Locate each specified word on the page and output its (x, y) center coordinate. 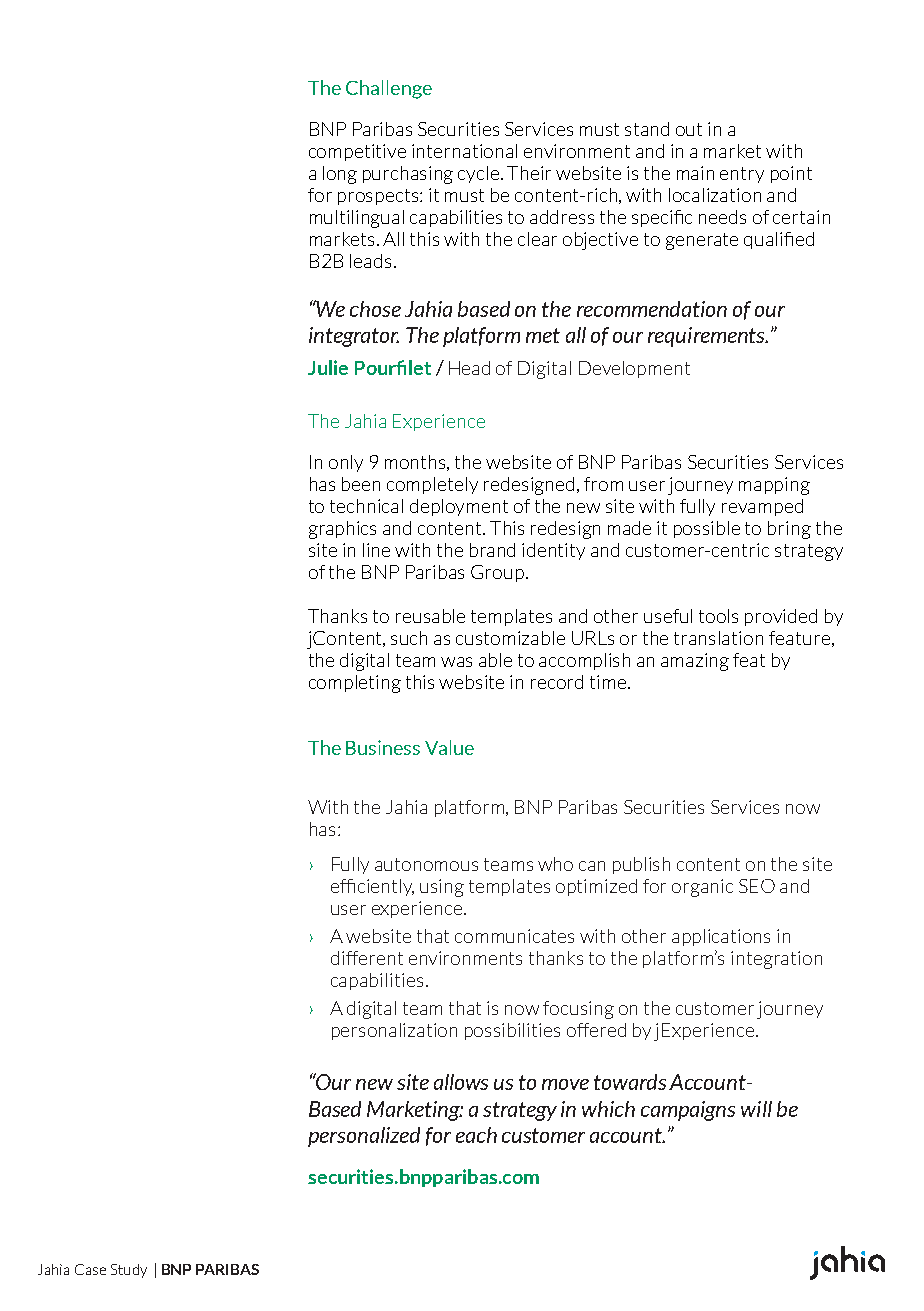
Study (129, 1271)
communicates (514, 936)
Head (469, 368)
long (340, 175)
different (367, 958)
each (476, 1135)
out (689, 129)
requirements (708, 337)
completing (355, 684)
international (464, 151)
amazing (695, 662)
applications (721, 937)
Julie (328, 367)
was (456, 662)
